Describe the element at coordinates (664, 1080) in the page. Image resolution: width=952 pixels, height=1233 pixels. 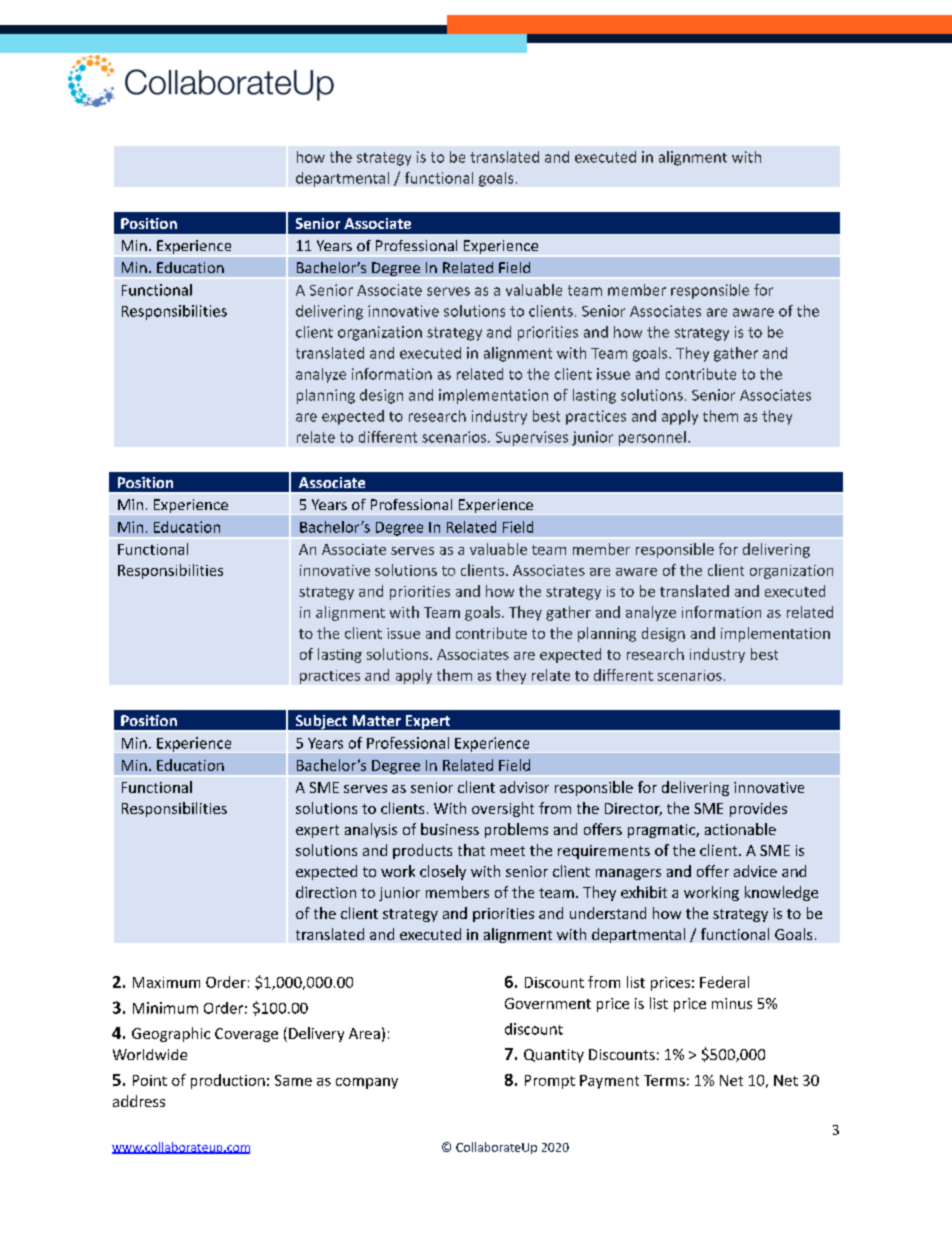
I see `Terms` at that location.
